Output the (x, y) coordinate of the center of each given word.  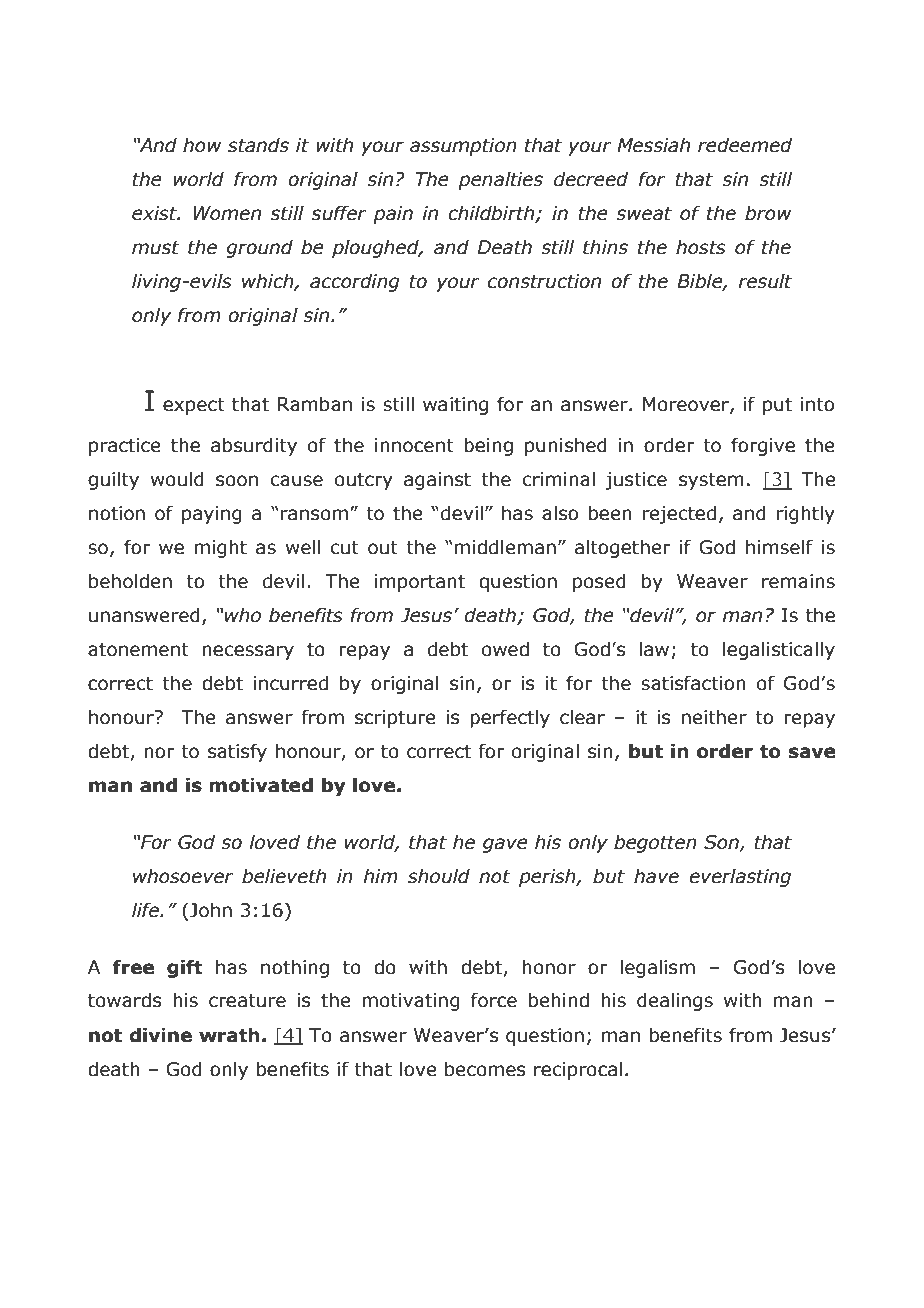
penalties (500, 180)
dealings (675, 1001)
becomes (485, 1069)
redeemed (745, 145)
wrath (229, 1035)
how (202, 145)
